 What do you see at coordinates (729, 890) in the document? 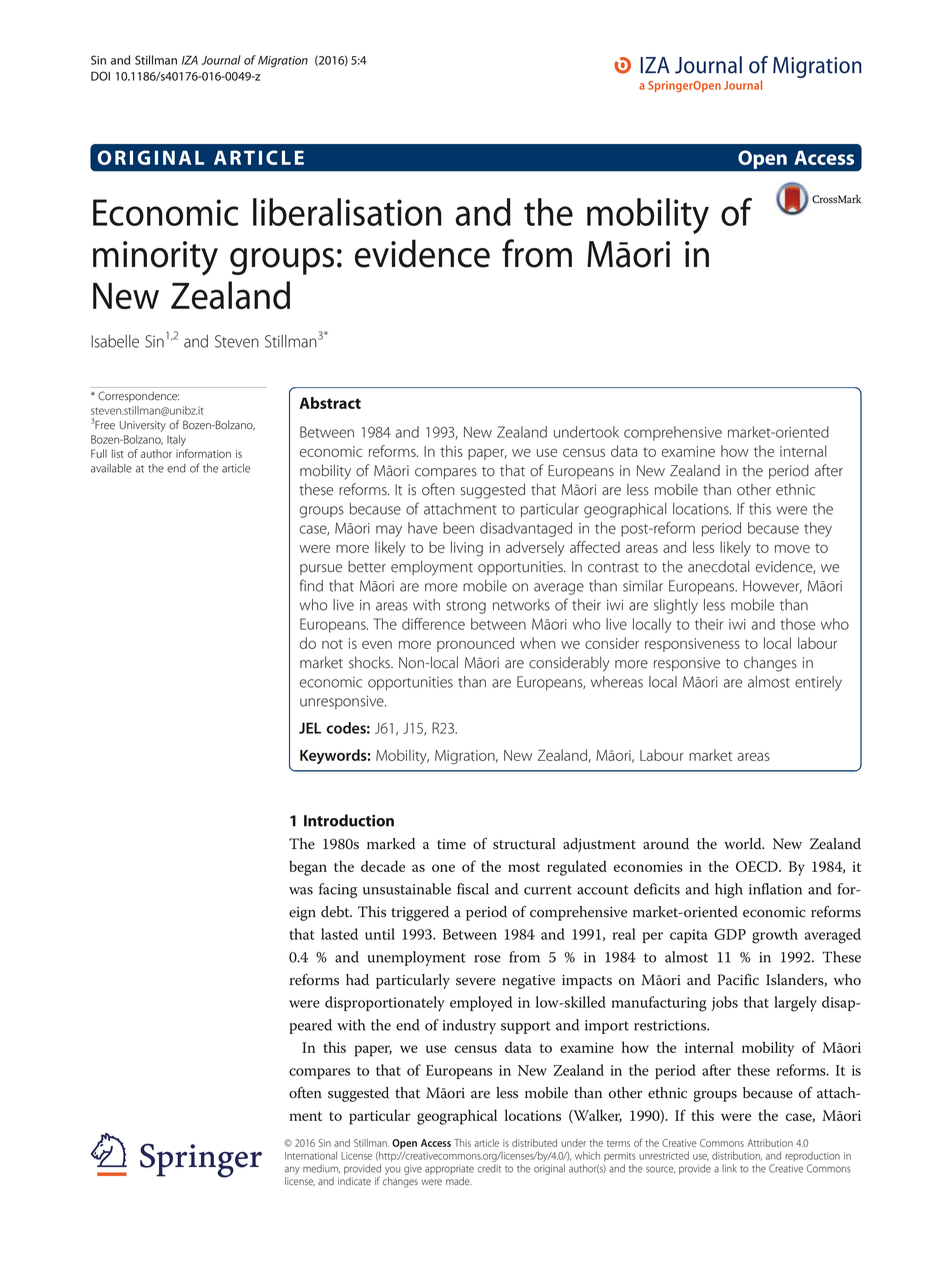
I see `high` at bounding box center [729, 890].
